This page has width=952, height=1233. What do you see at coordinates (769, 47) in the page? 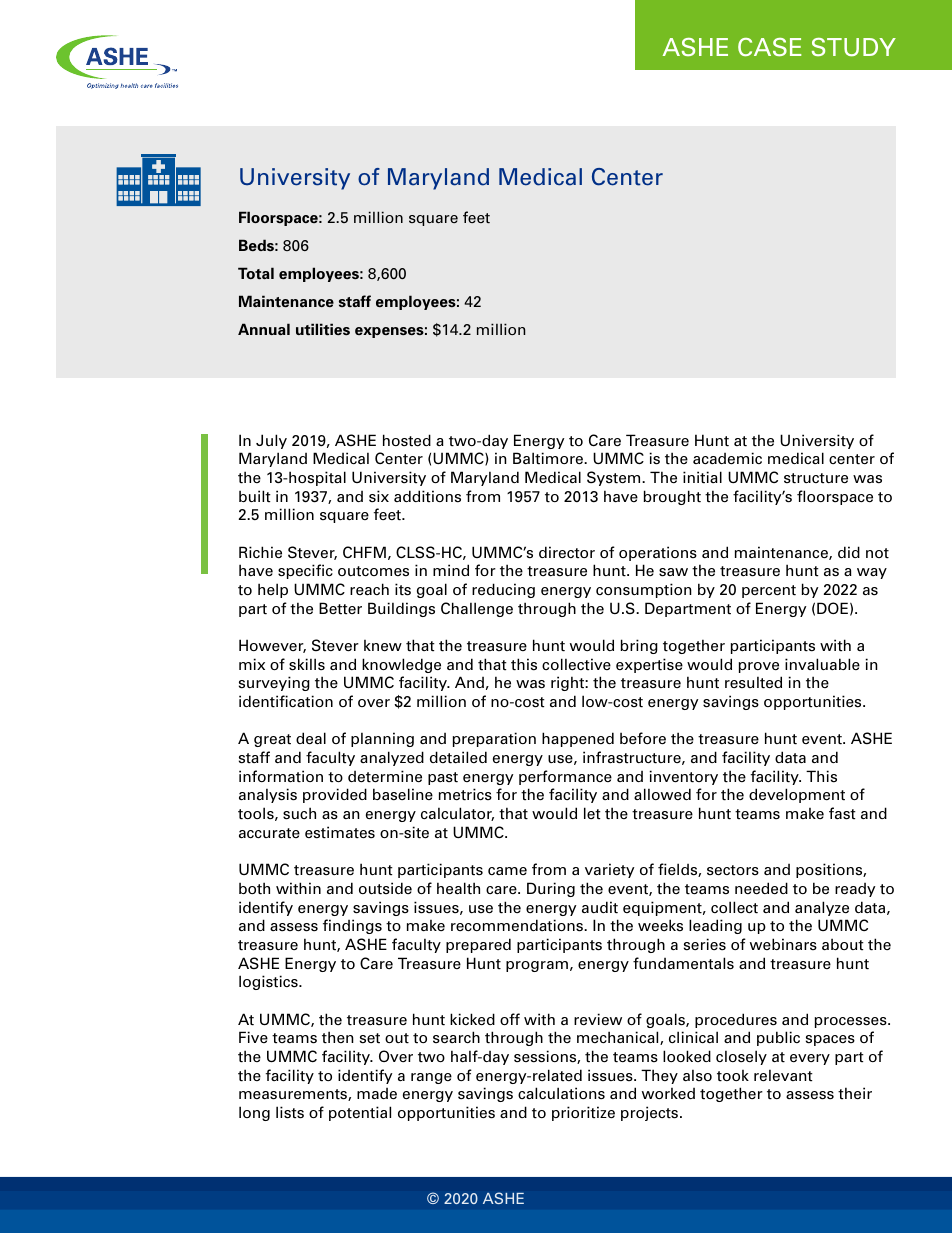
I see `CASE` at bounding box center [769, 47].
